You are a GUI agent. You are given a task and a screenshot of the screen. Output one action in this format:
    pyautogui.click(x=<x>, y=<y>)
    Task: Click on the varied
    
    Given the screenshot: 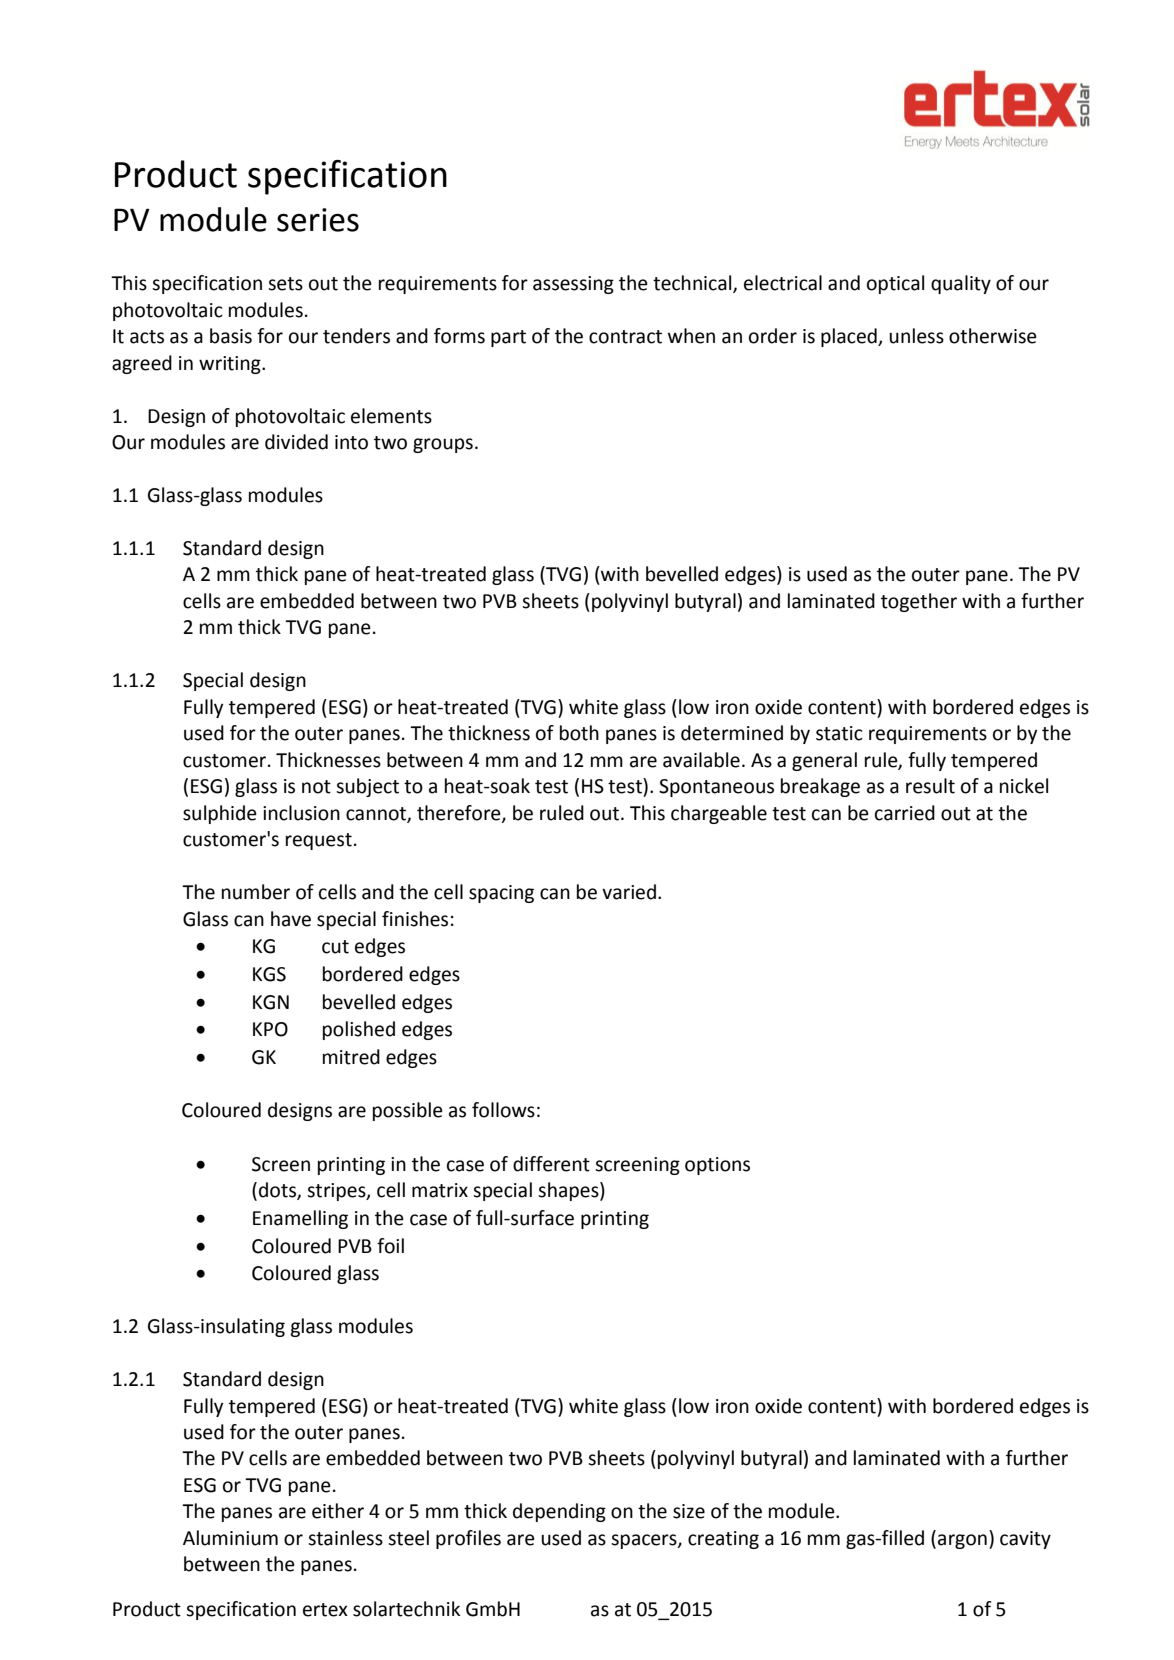 What is the action you would take?
    pyautogui.click(x=629, y=892)
